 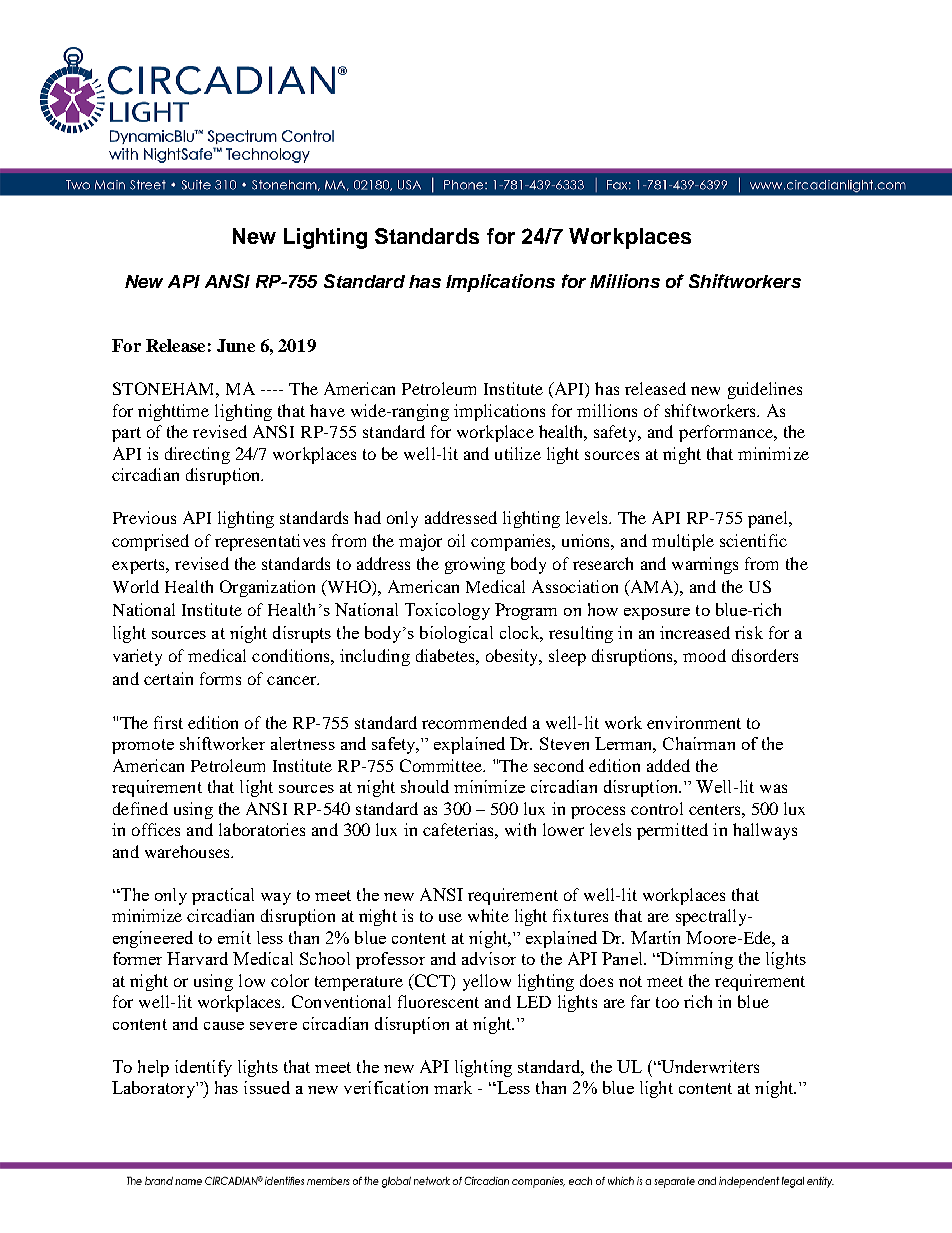 What do you see at coordinates (667, 1002) in the page?
I see `too` at bounding box center [667, 1002].
